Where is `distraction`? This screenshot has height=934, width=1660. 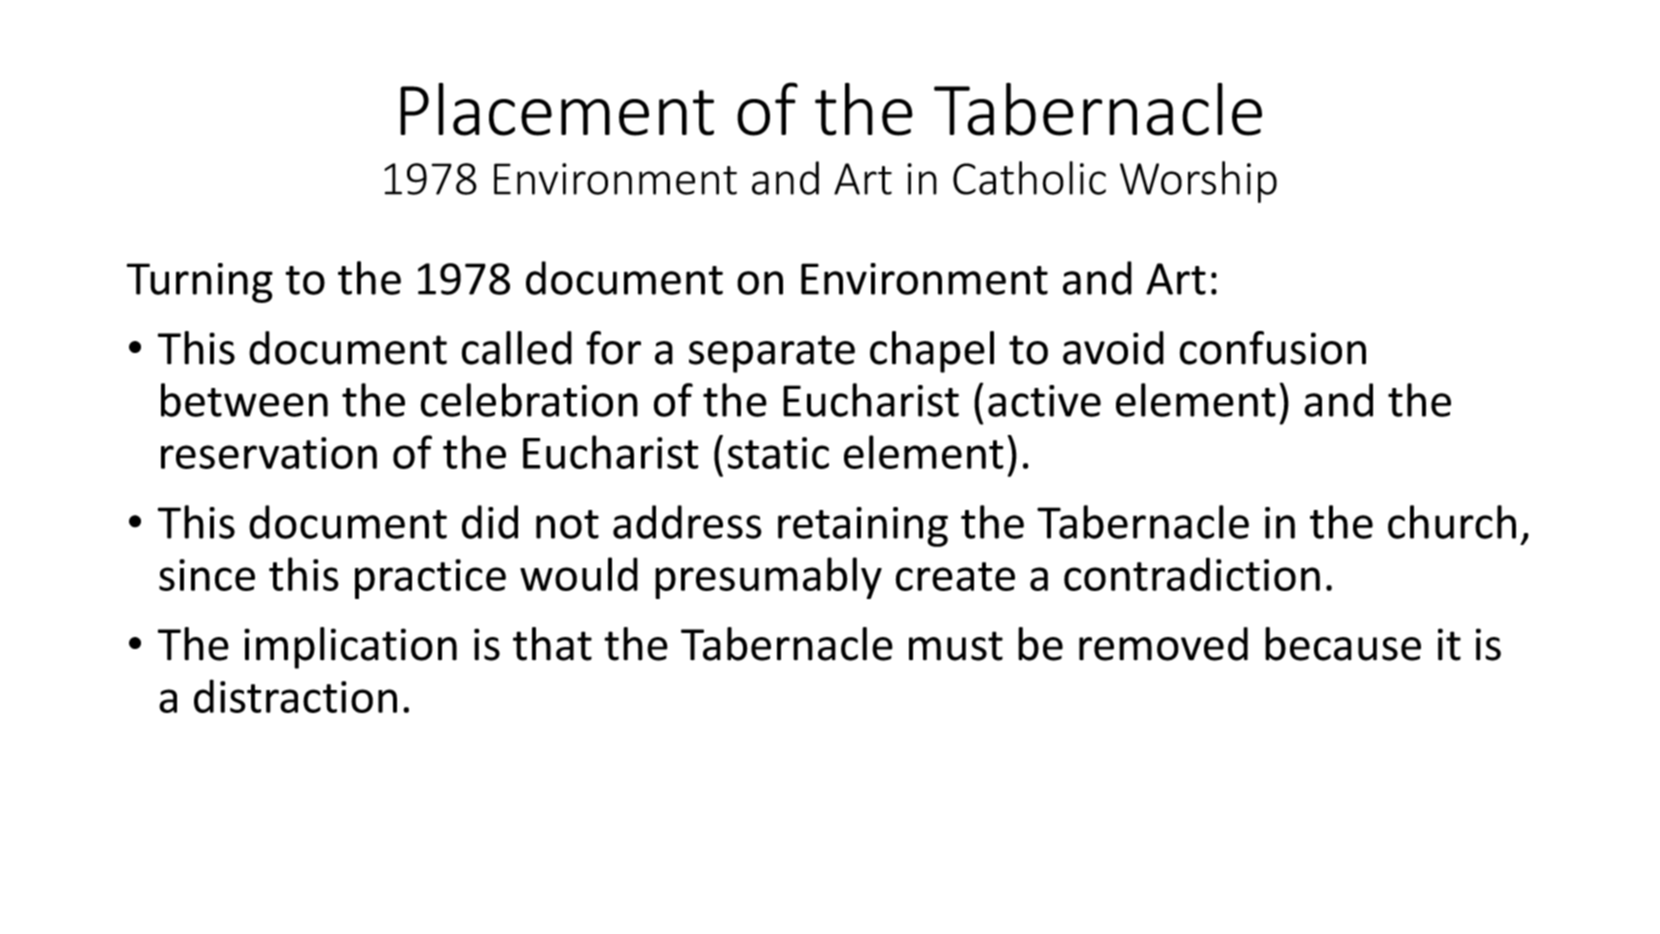
distraction is located at coordinates (295, 696).
